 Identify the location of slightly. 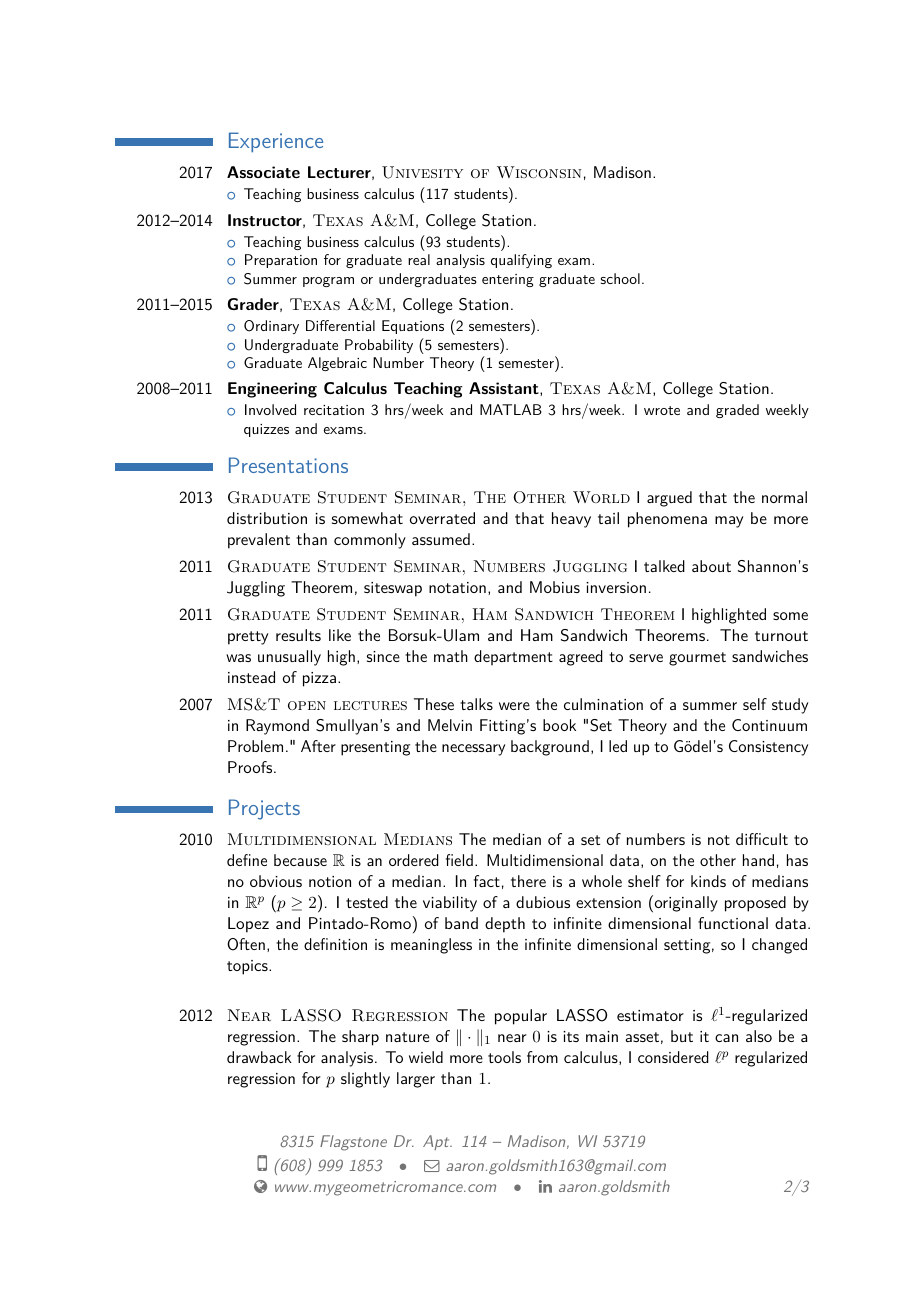
(365, 1080).
